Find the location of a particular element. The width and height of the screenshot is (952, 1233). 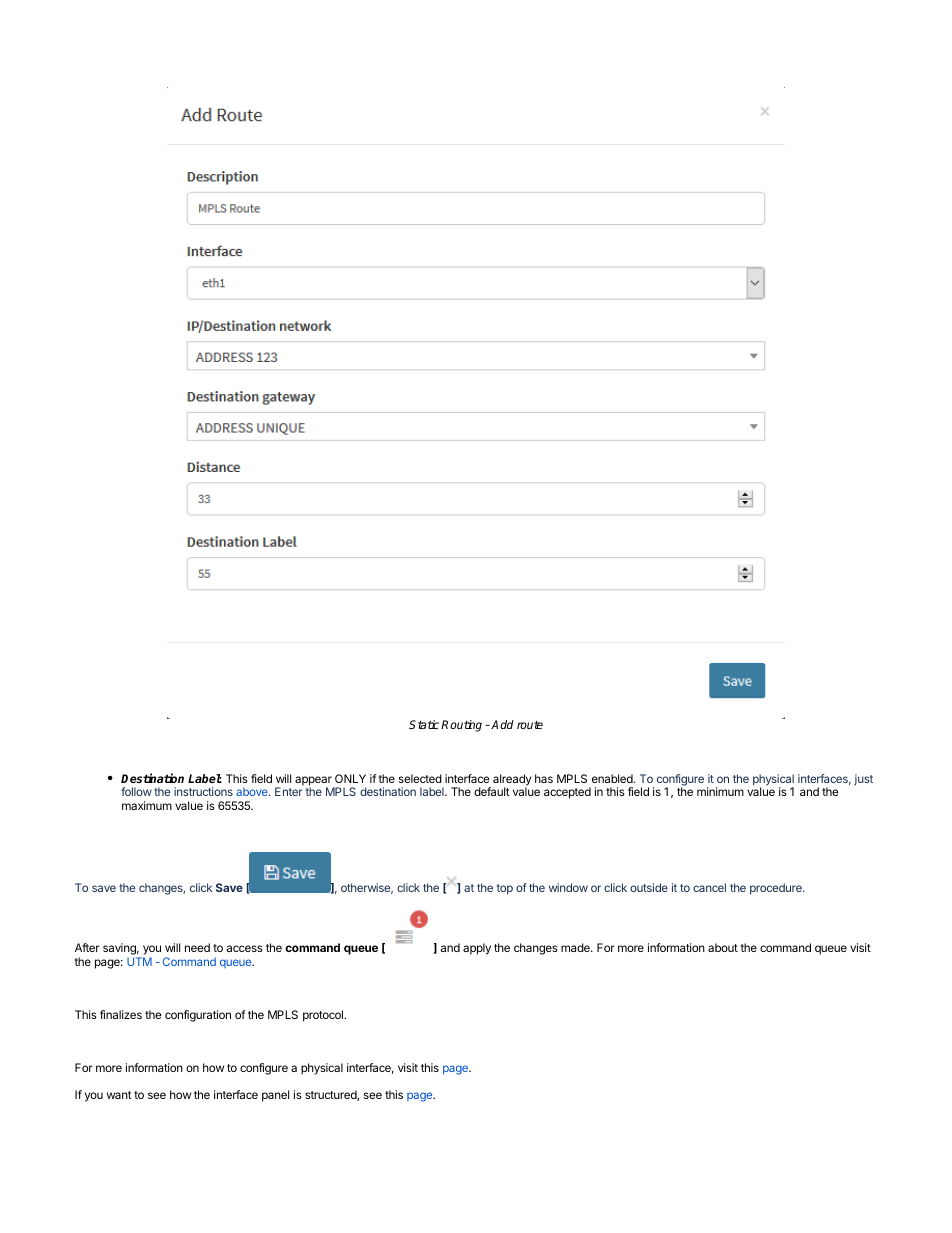

top is located at coordinates (505, 889).
